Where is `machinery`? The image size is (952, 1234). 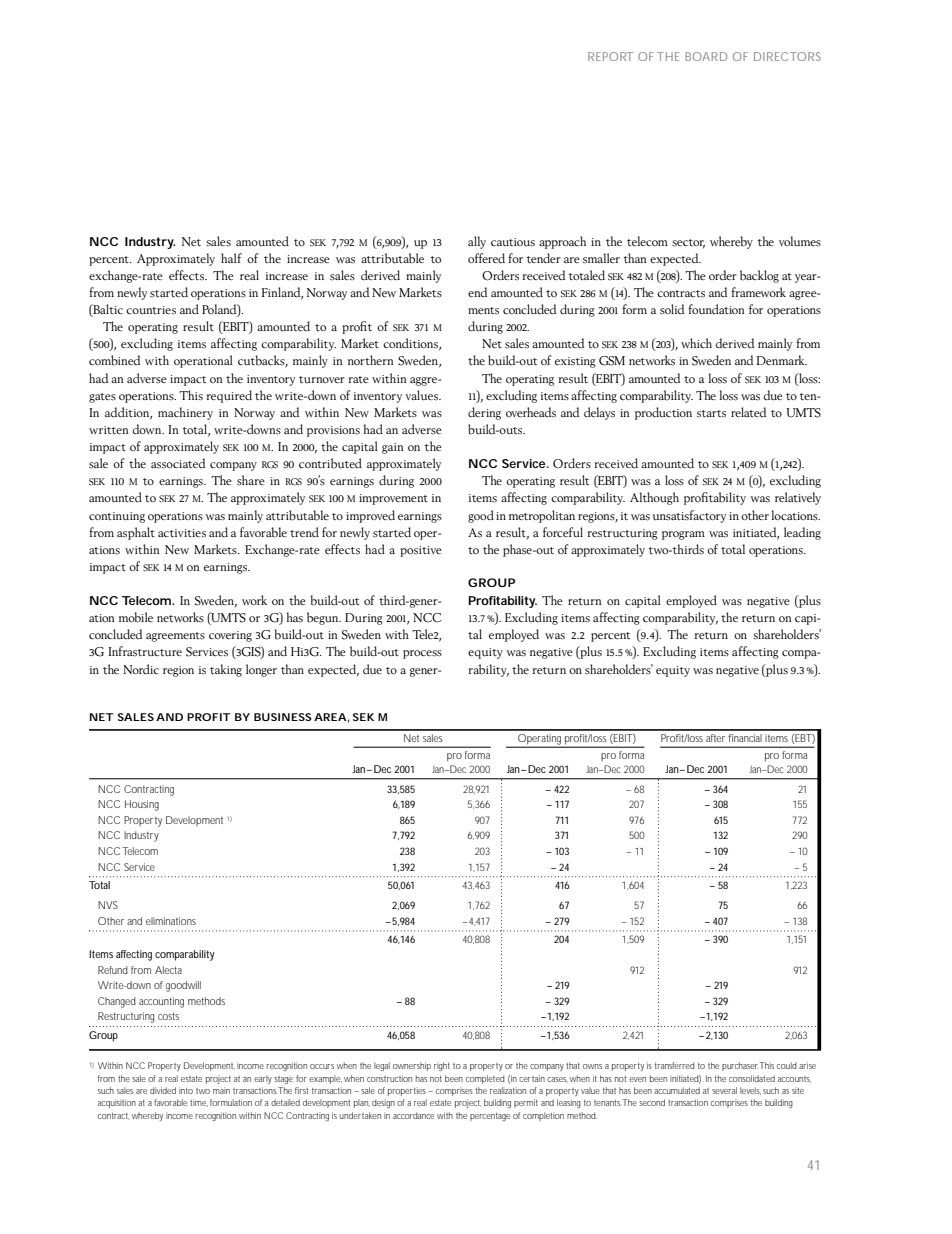
machinery is located at coordinates (185, 413).
